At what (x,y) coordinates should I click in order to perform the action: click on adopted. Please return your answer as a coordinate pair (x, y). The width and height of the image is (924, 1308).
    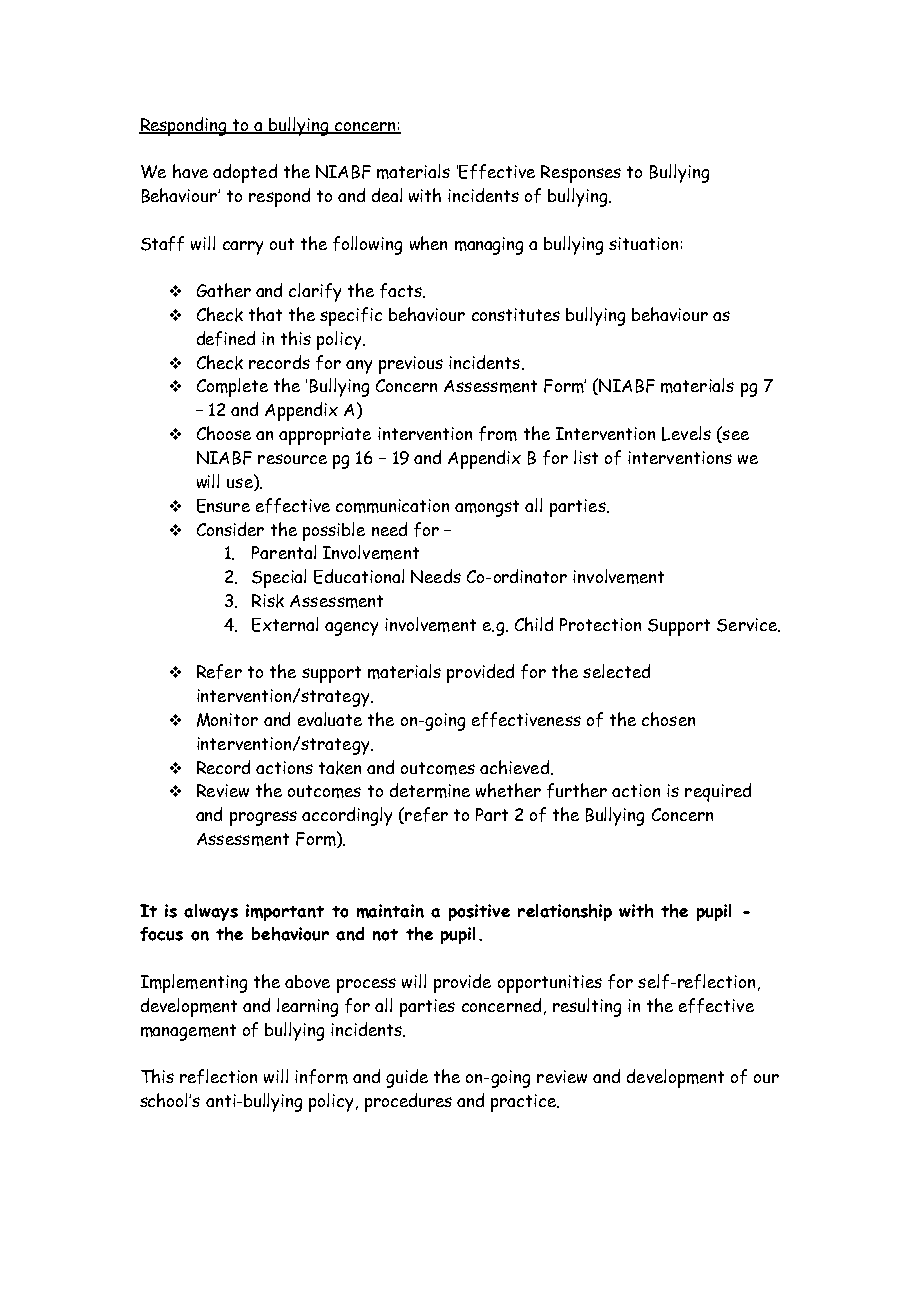
    Looking at the image, I should click on (245, 173).
